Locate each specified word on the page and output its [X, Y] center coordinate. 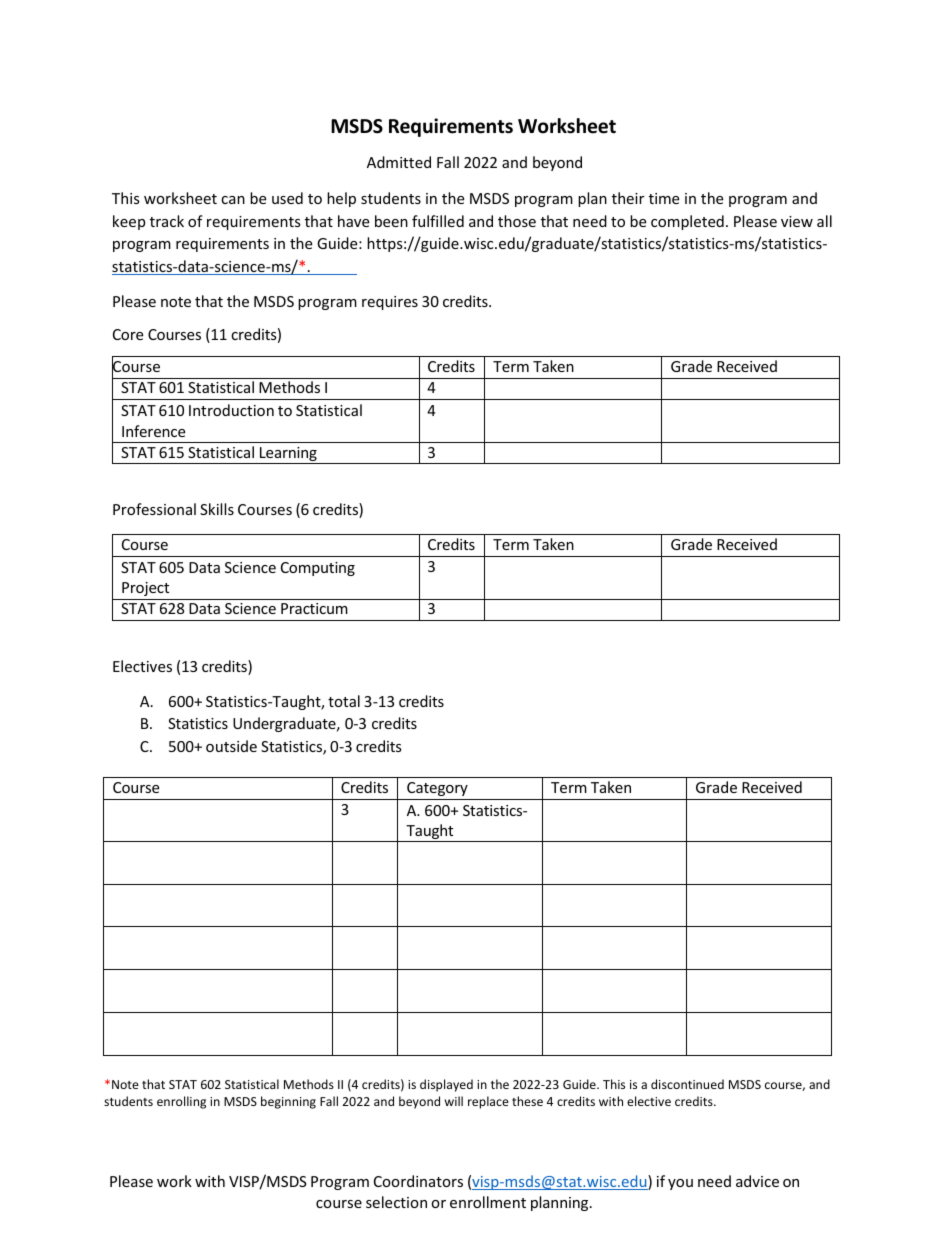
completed [687, 222]
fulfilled [438, 221]
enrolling [181, 1102]
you [680, 1184]
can [233, 200]
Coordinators [418, 1181]
